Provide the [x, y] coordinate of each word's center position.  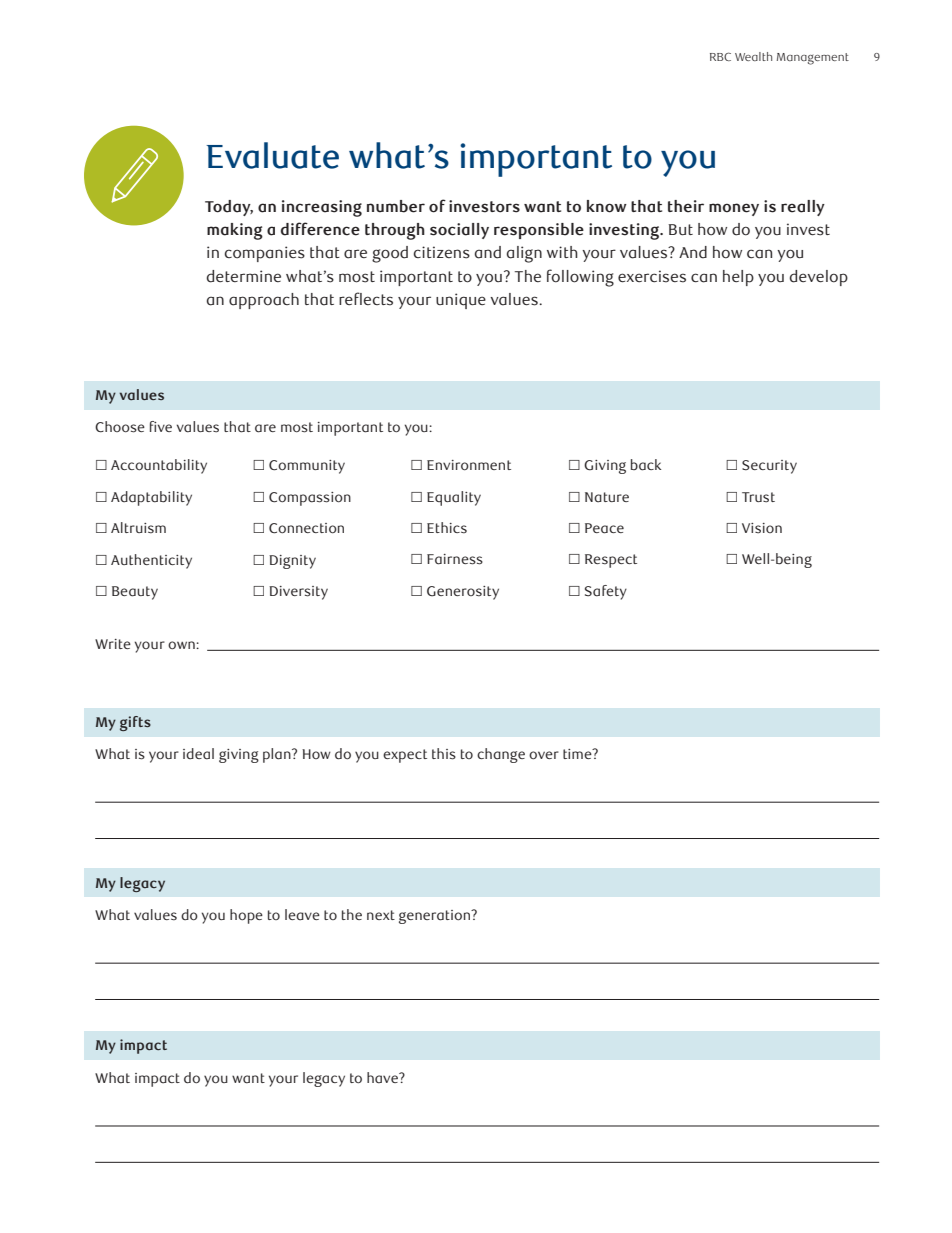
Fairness [455, 559]
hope [246, 916]
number [396, 206]
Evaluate [272, 155]
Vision [762, 528]
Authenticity [151, 561]
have [383, 1078]
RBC [720, 56]
